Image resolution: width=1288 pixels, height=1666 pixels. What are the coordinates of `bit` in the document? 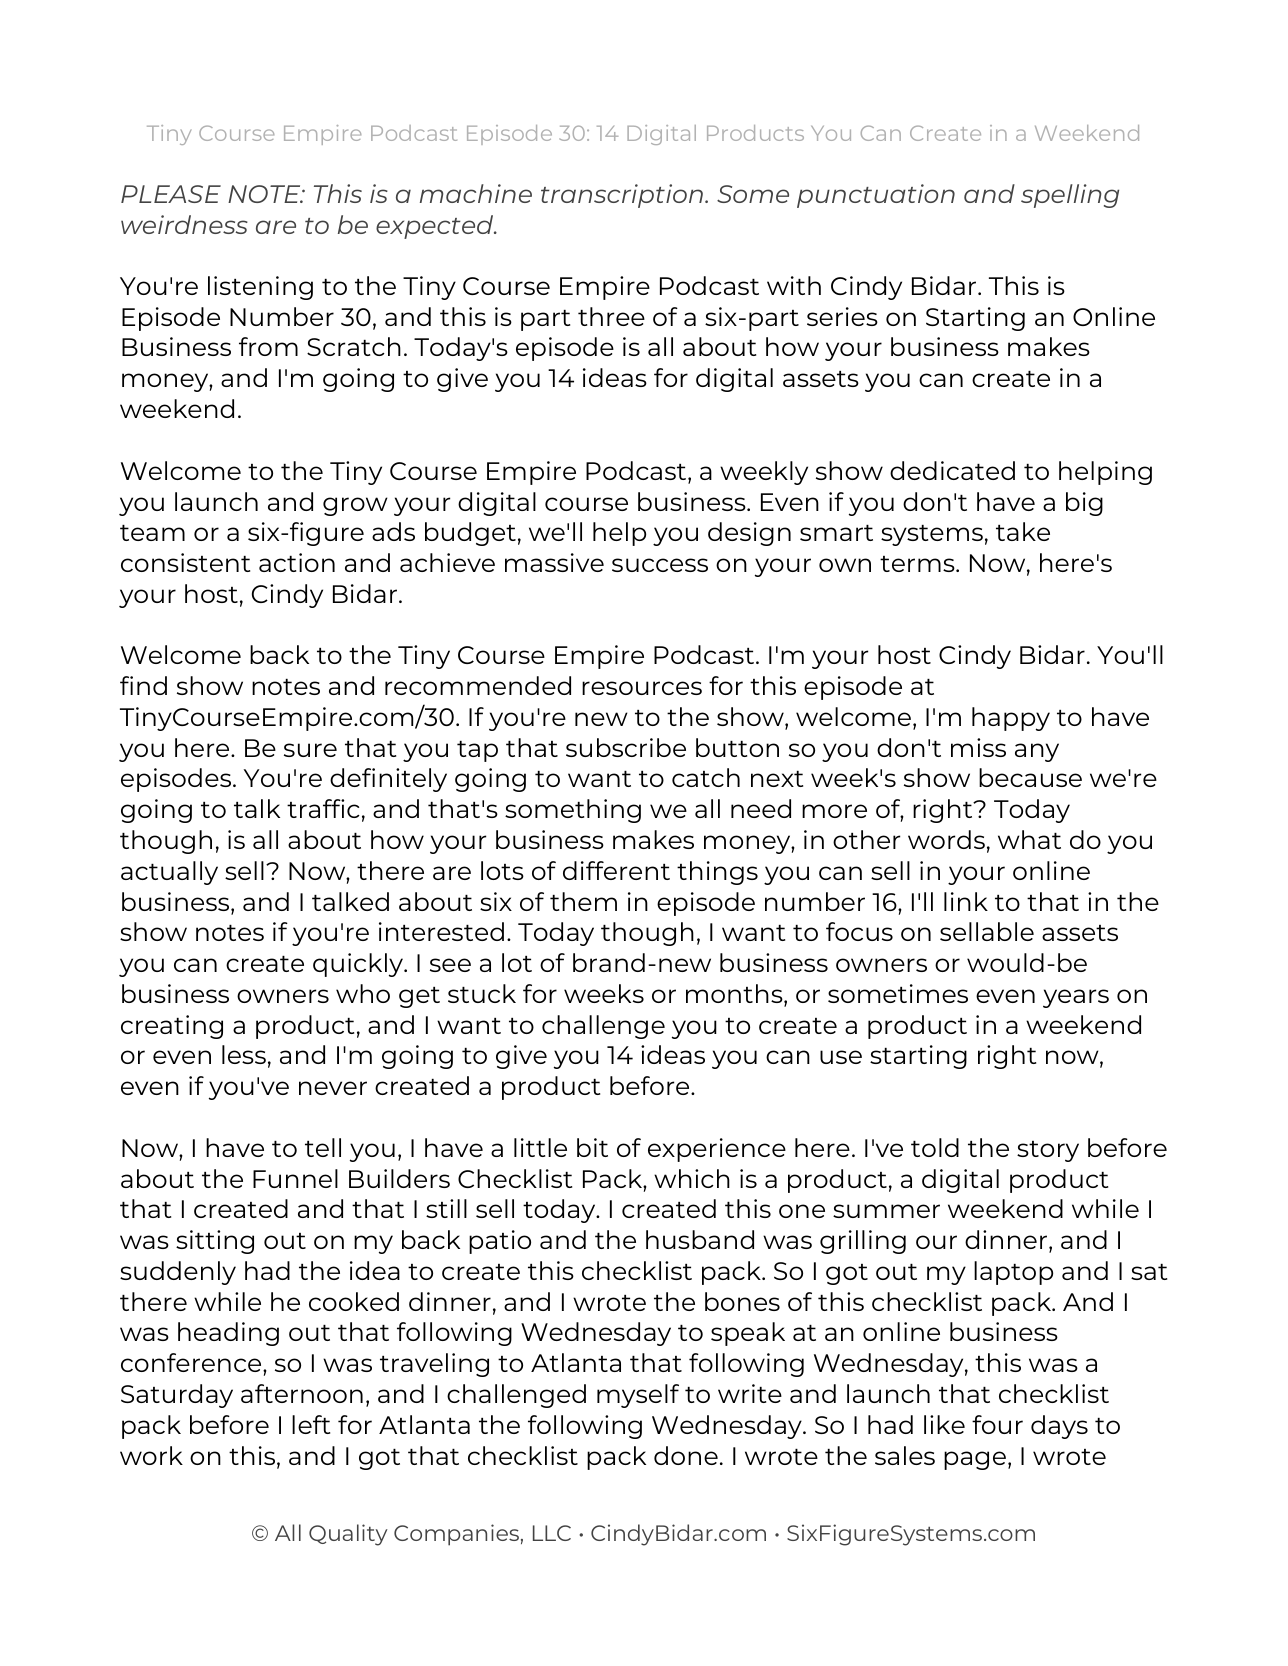 It's located at (592, 1147).
